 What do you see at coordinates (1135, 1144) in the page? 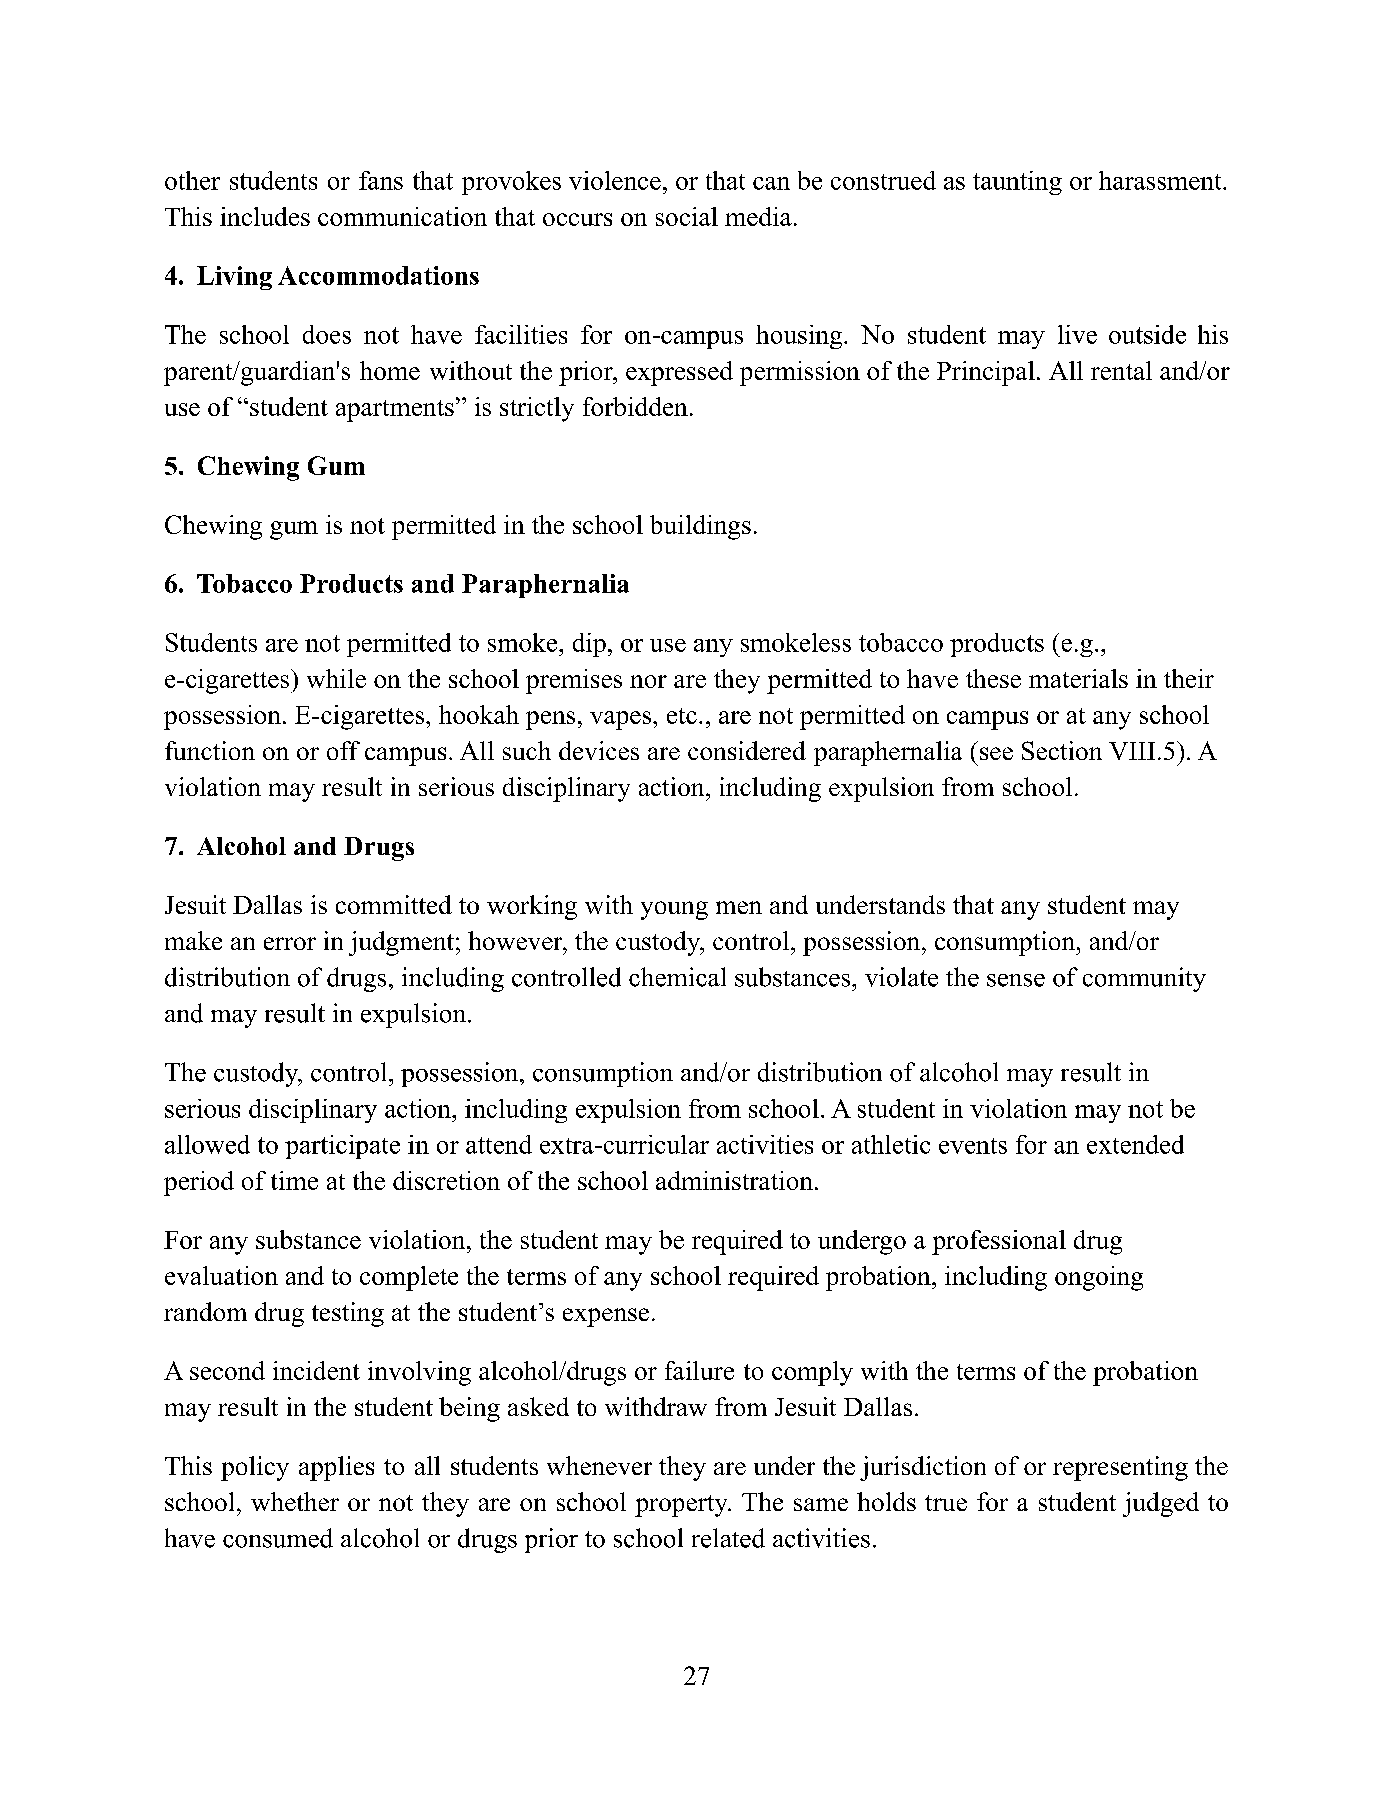
I see `extended` at bounding box center [1135, 1144].
